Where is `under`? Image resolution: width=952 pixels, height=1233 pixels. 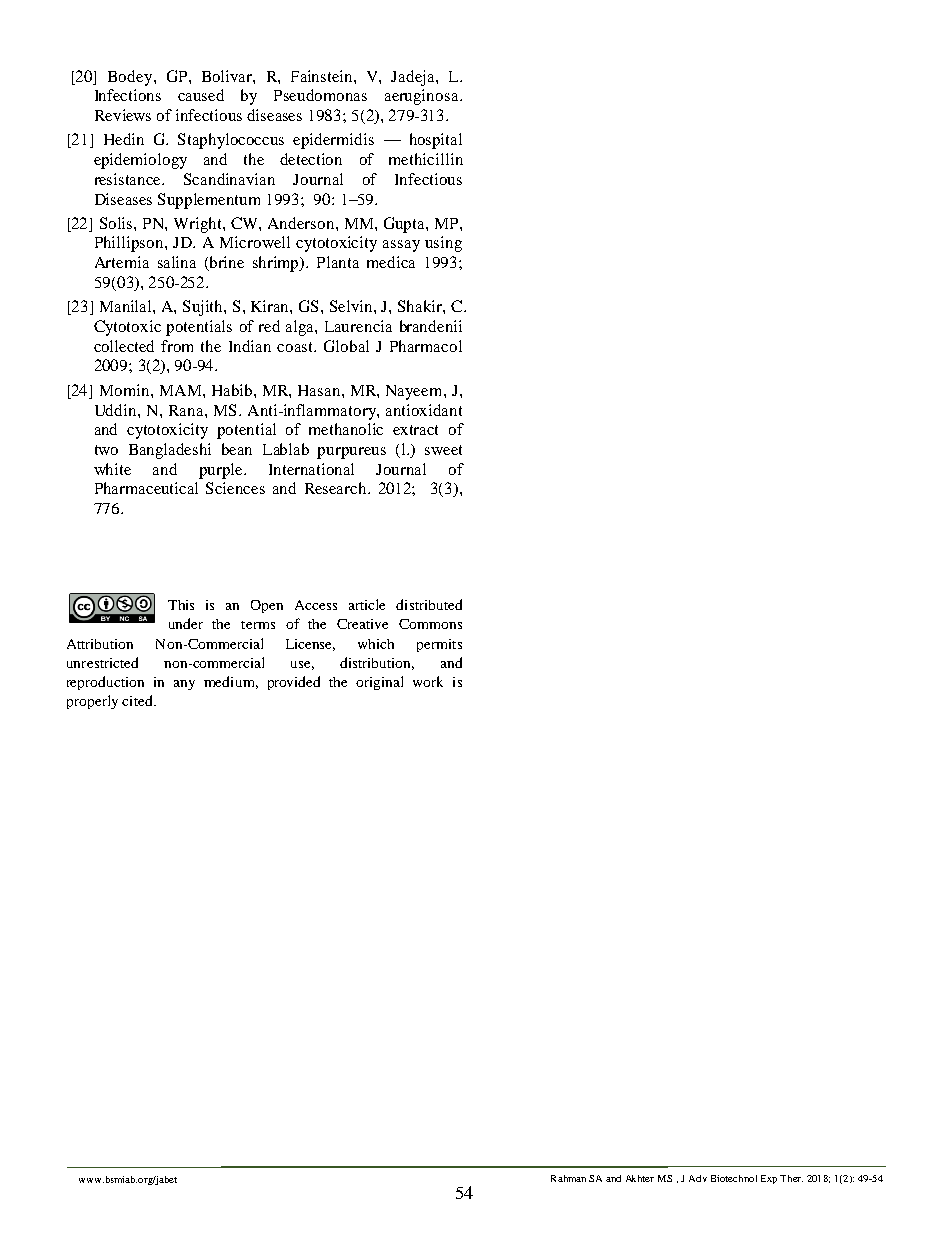 under is located at coordinates (186, 623).
